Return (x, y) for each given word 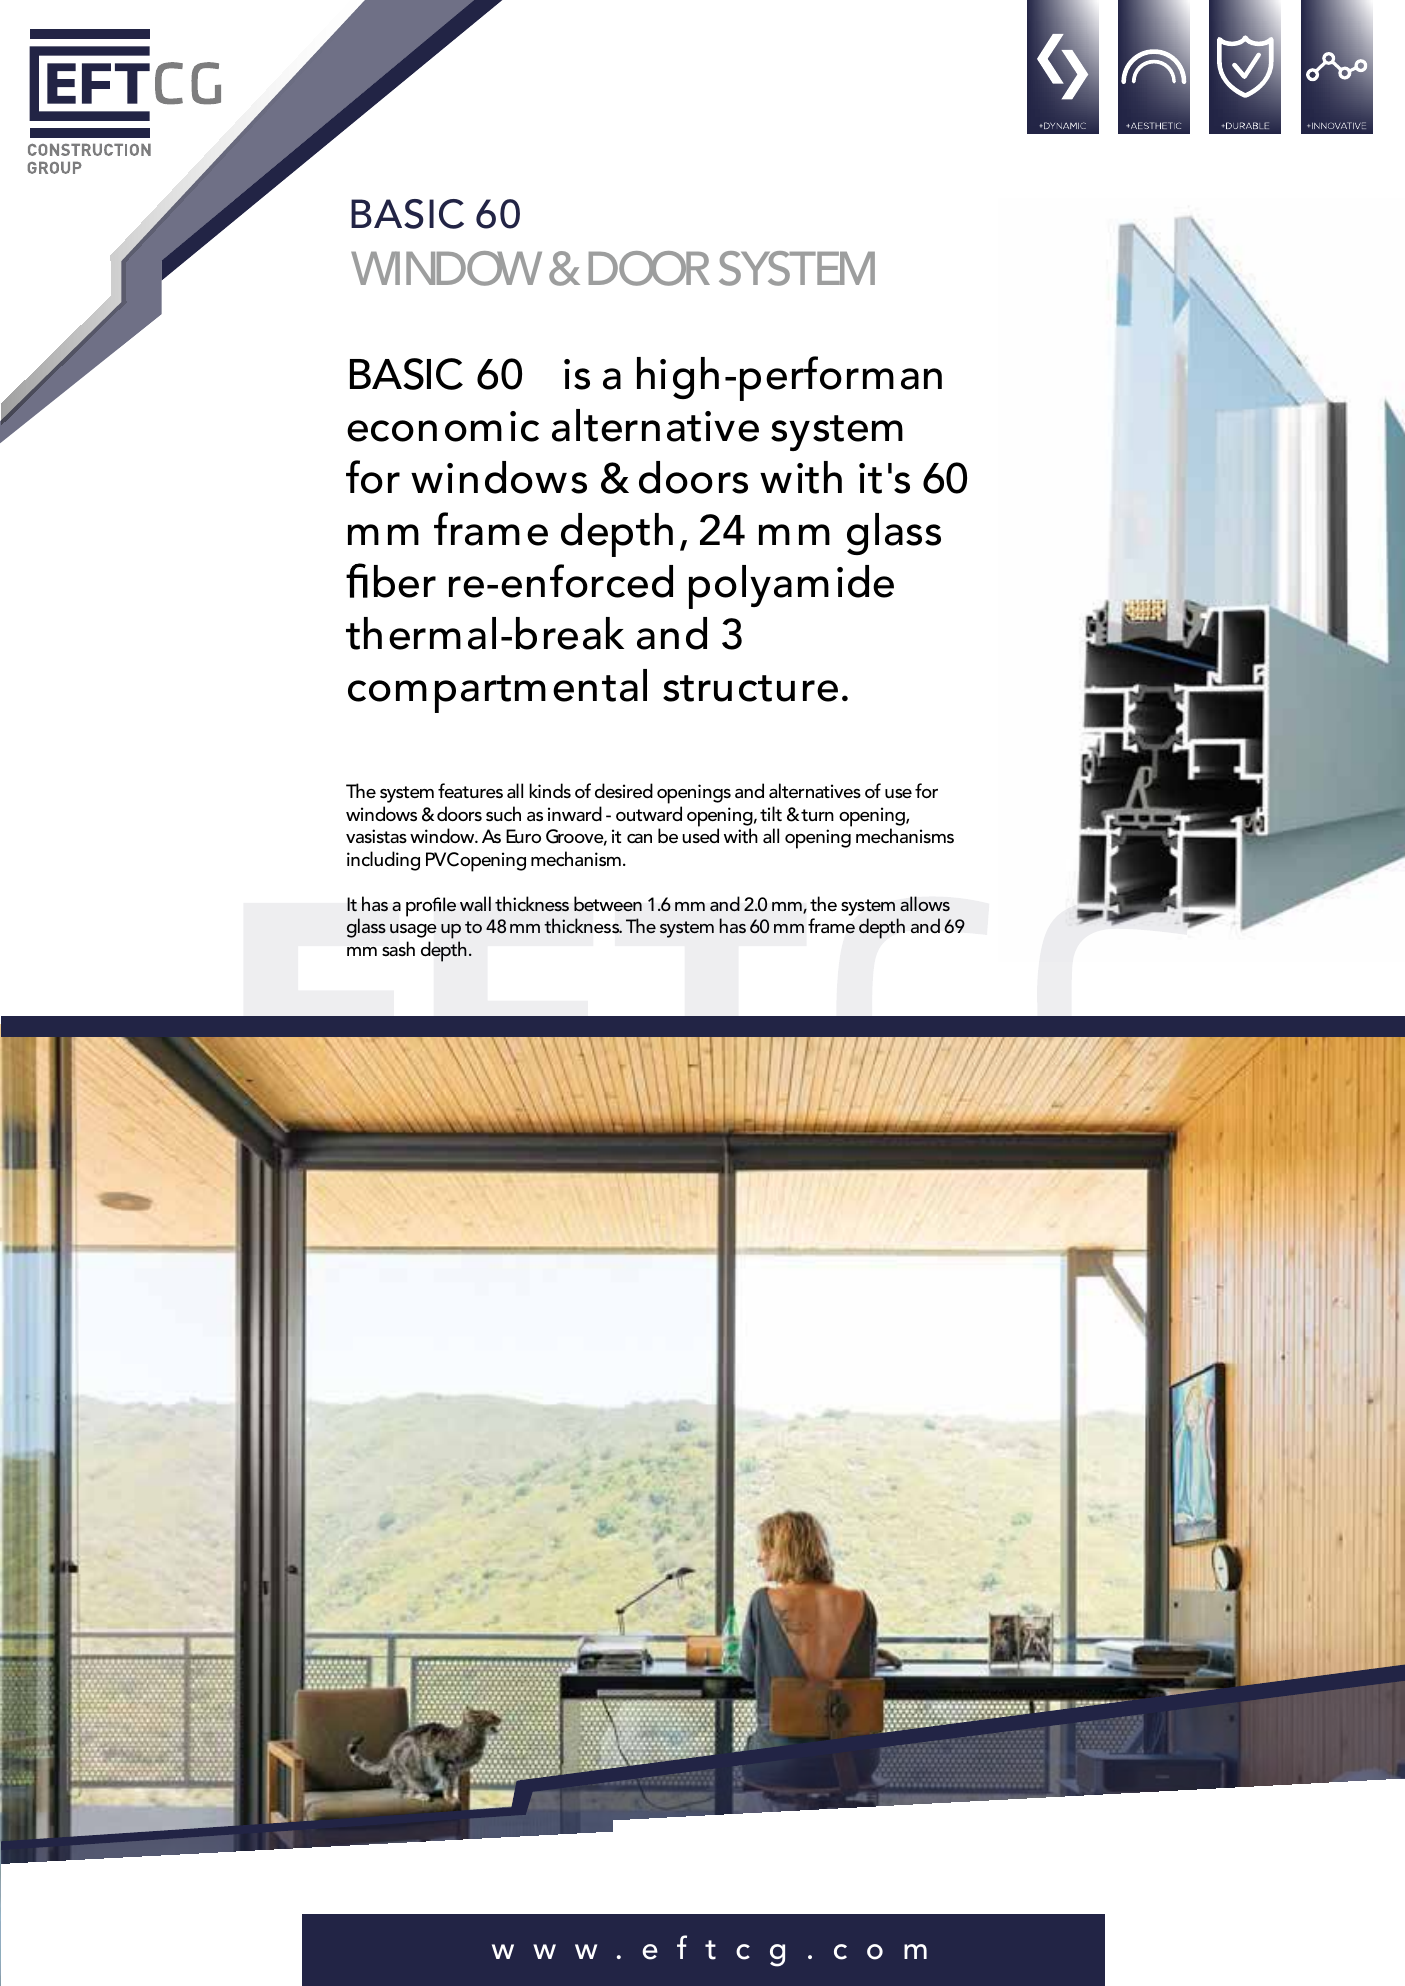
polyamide (791, 587)
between (608, 904)
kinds (550, 790)
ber (405, 581)
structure (750, 688)
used (700, 835)
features (470, 791)
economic (443, 426)
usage (413, 931)
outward (649, 813)
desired (624, 791)
